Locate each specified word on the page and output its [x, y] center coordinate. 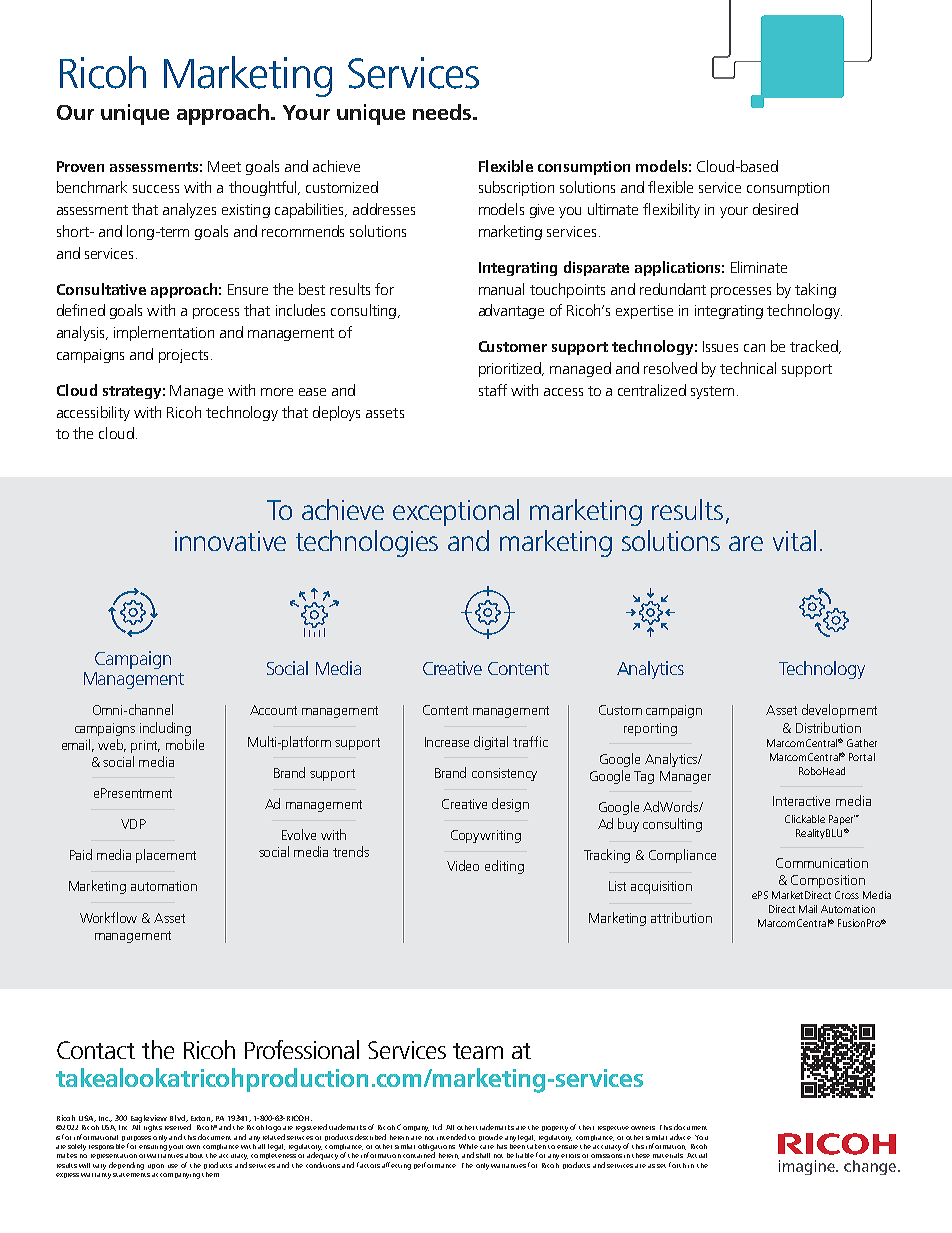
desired [775, 209]
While [468, 1146]
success [156, 189]
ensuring [153, 1146]
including [165, 729]
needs [443, 112]
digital [491, 743]
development [839, 711]
